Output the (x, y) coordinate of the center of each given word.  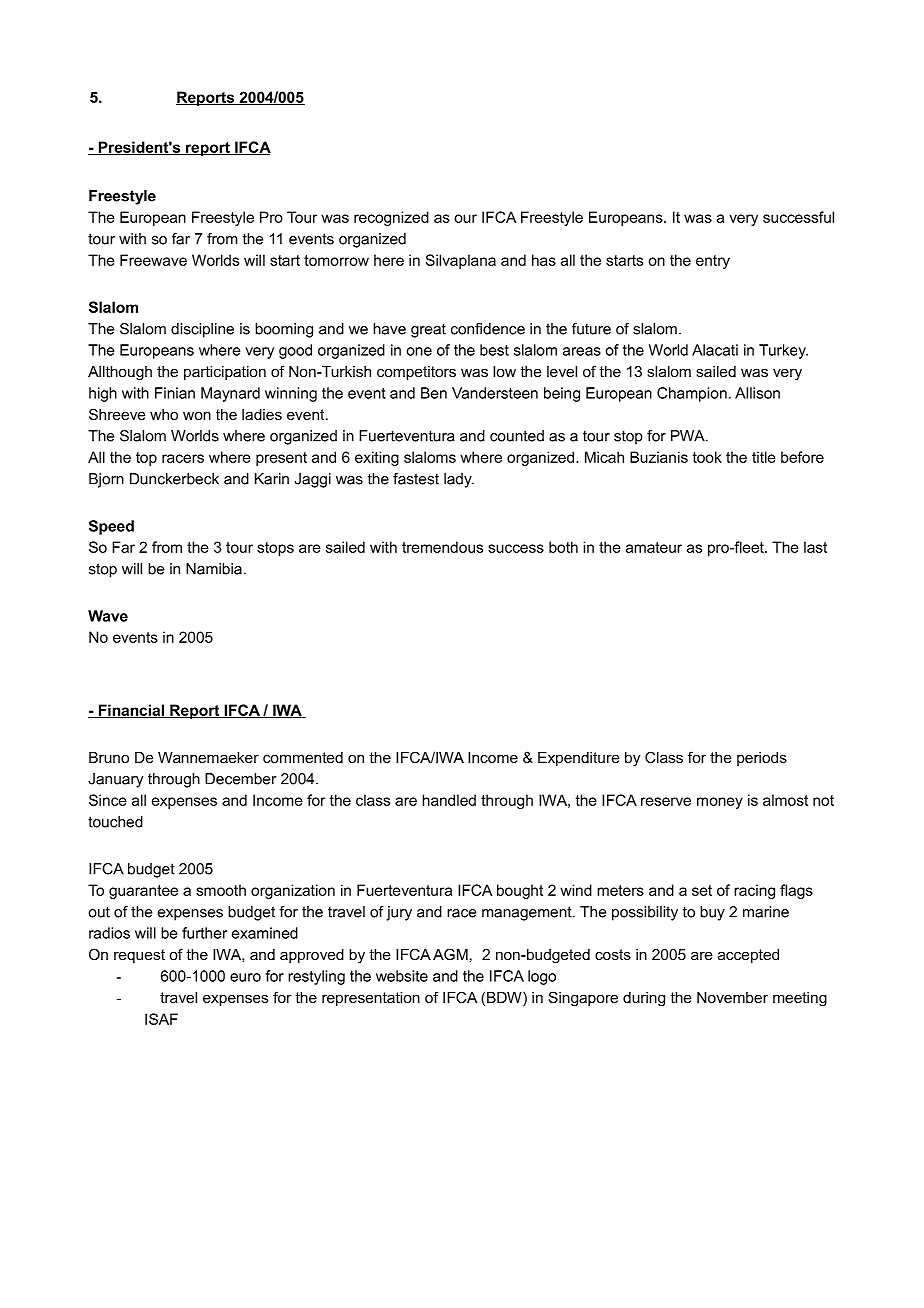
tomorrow (336, 260)
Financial (131, 711)
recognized (391, 218)
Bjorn (106, 480)
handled (449, 800)
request (139, 956)
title (764, 457)
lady (459, 480)
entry (713, 262)
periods (762, 759)
